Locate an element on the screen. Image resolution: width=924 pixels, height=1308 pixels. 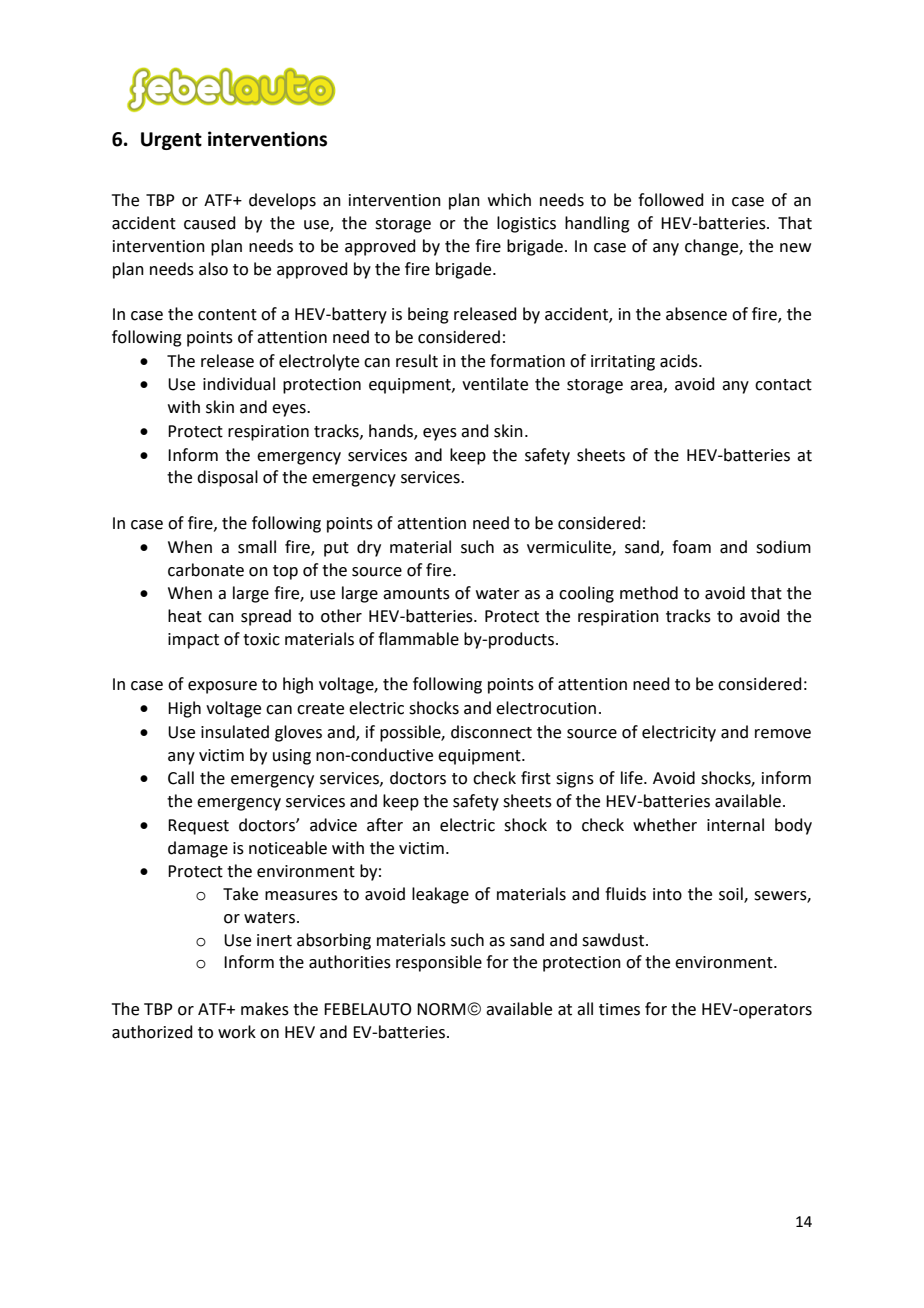
carbonate is located at coordinates (206, 570).
